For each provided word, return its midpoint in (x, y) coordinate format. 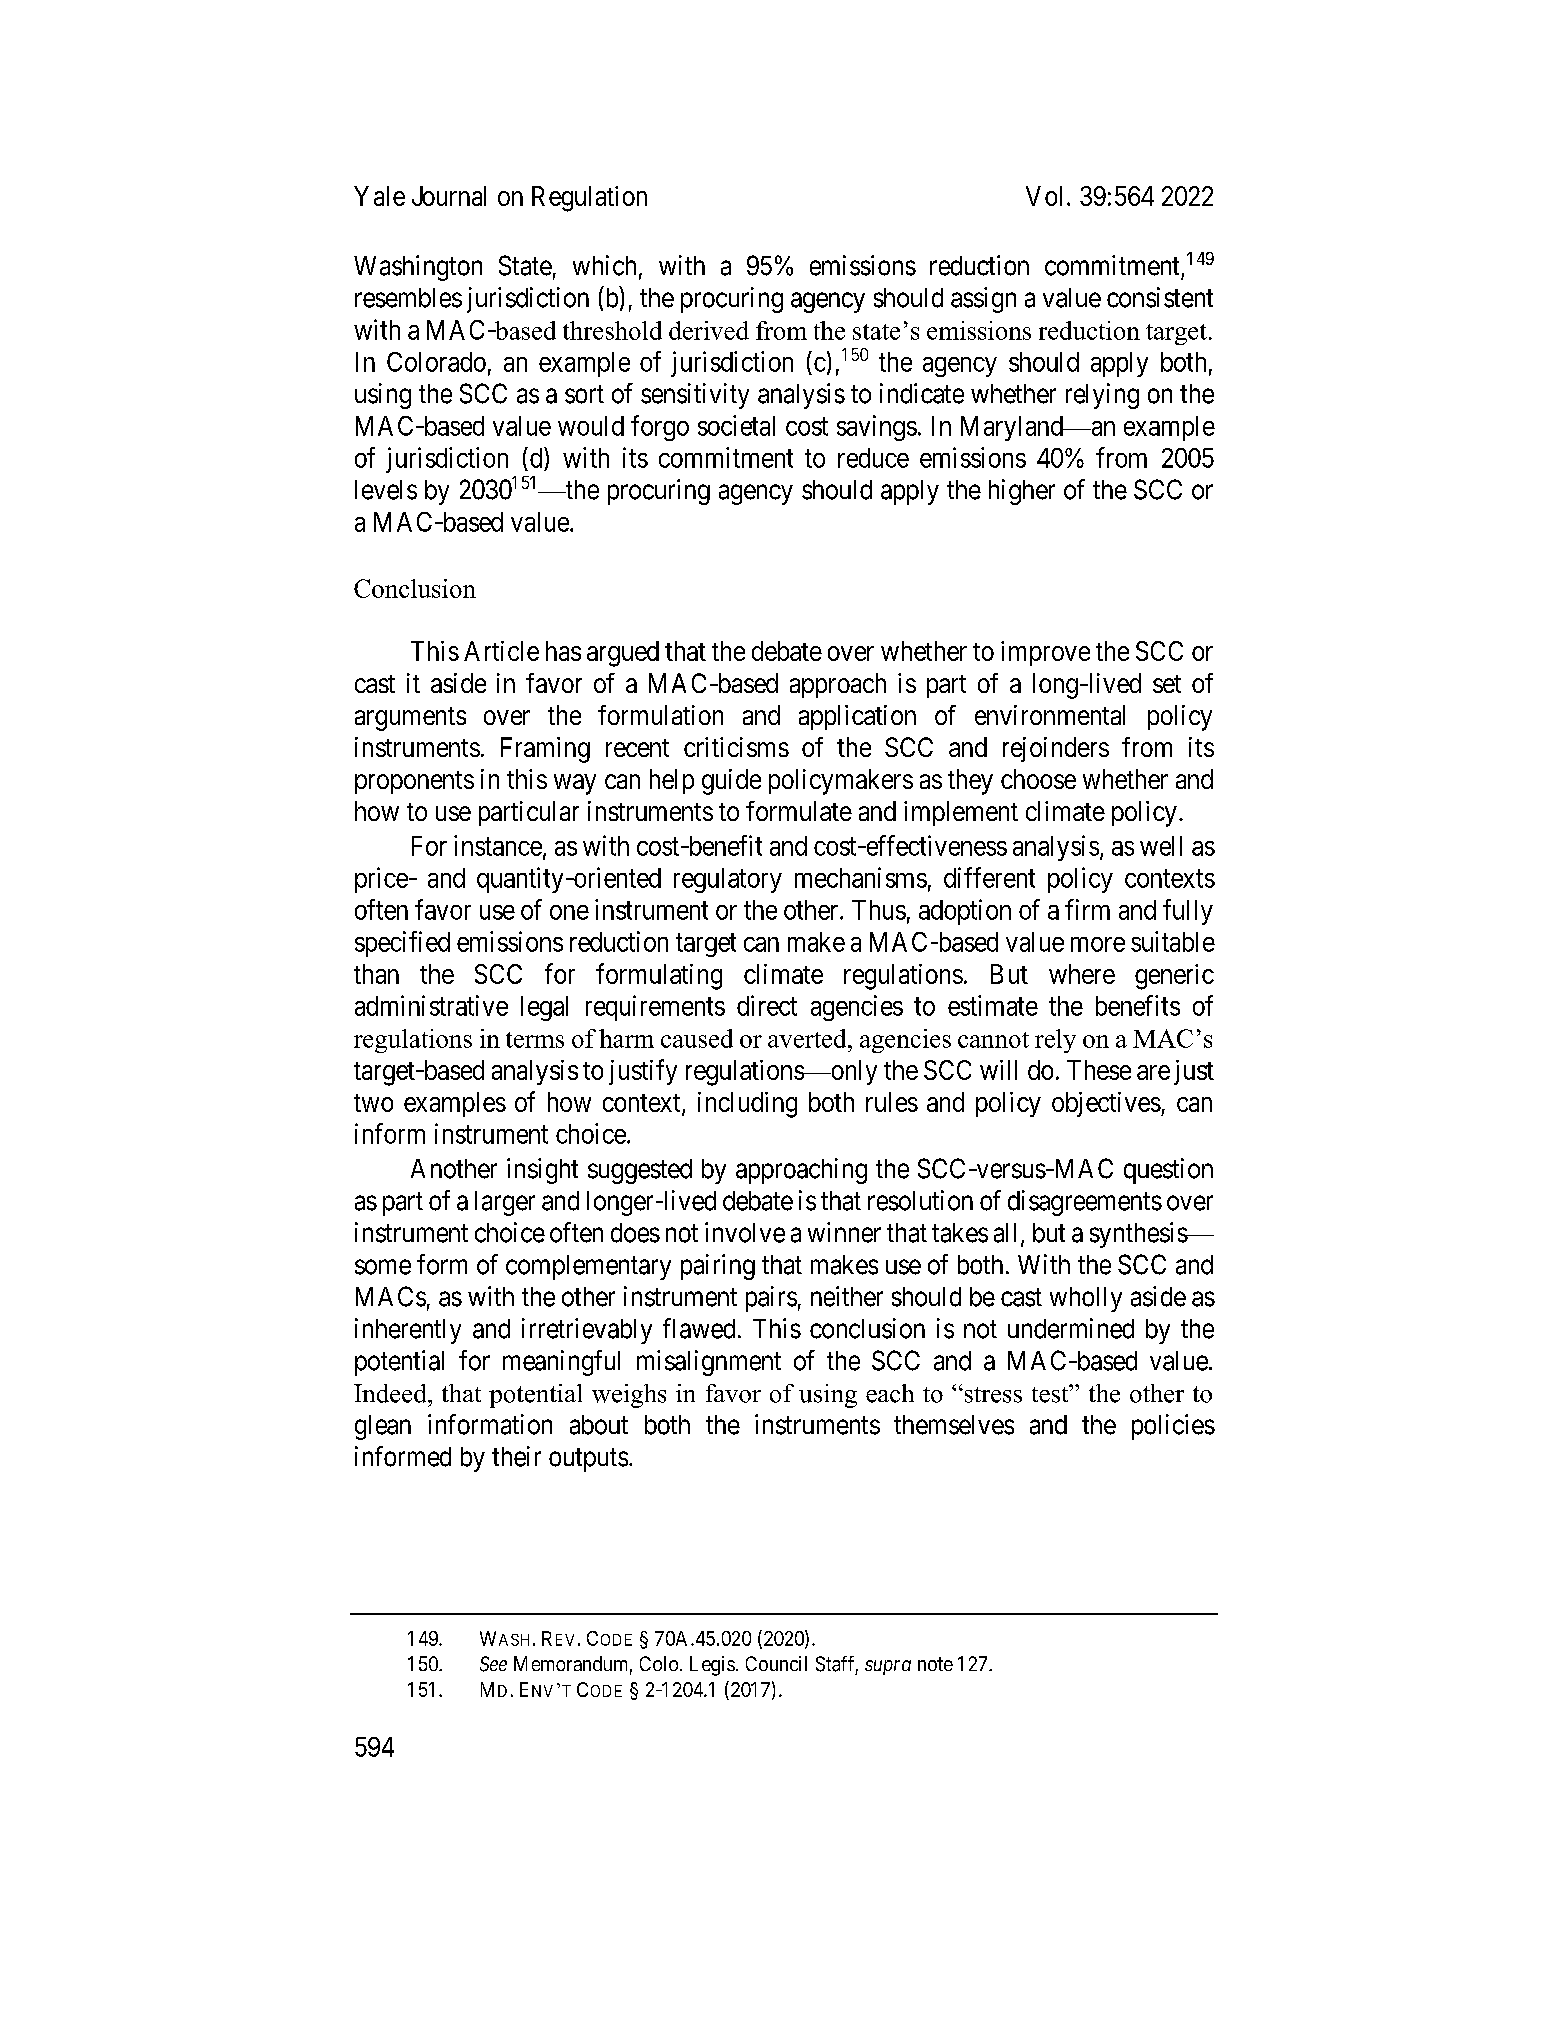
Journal (449, 196)
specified (402, 944)
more (1098, 944)
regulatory (728, 880)
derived (709, 330)
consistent (1160, 297)
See (493, 1664)
